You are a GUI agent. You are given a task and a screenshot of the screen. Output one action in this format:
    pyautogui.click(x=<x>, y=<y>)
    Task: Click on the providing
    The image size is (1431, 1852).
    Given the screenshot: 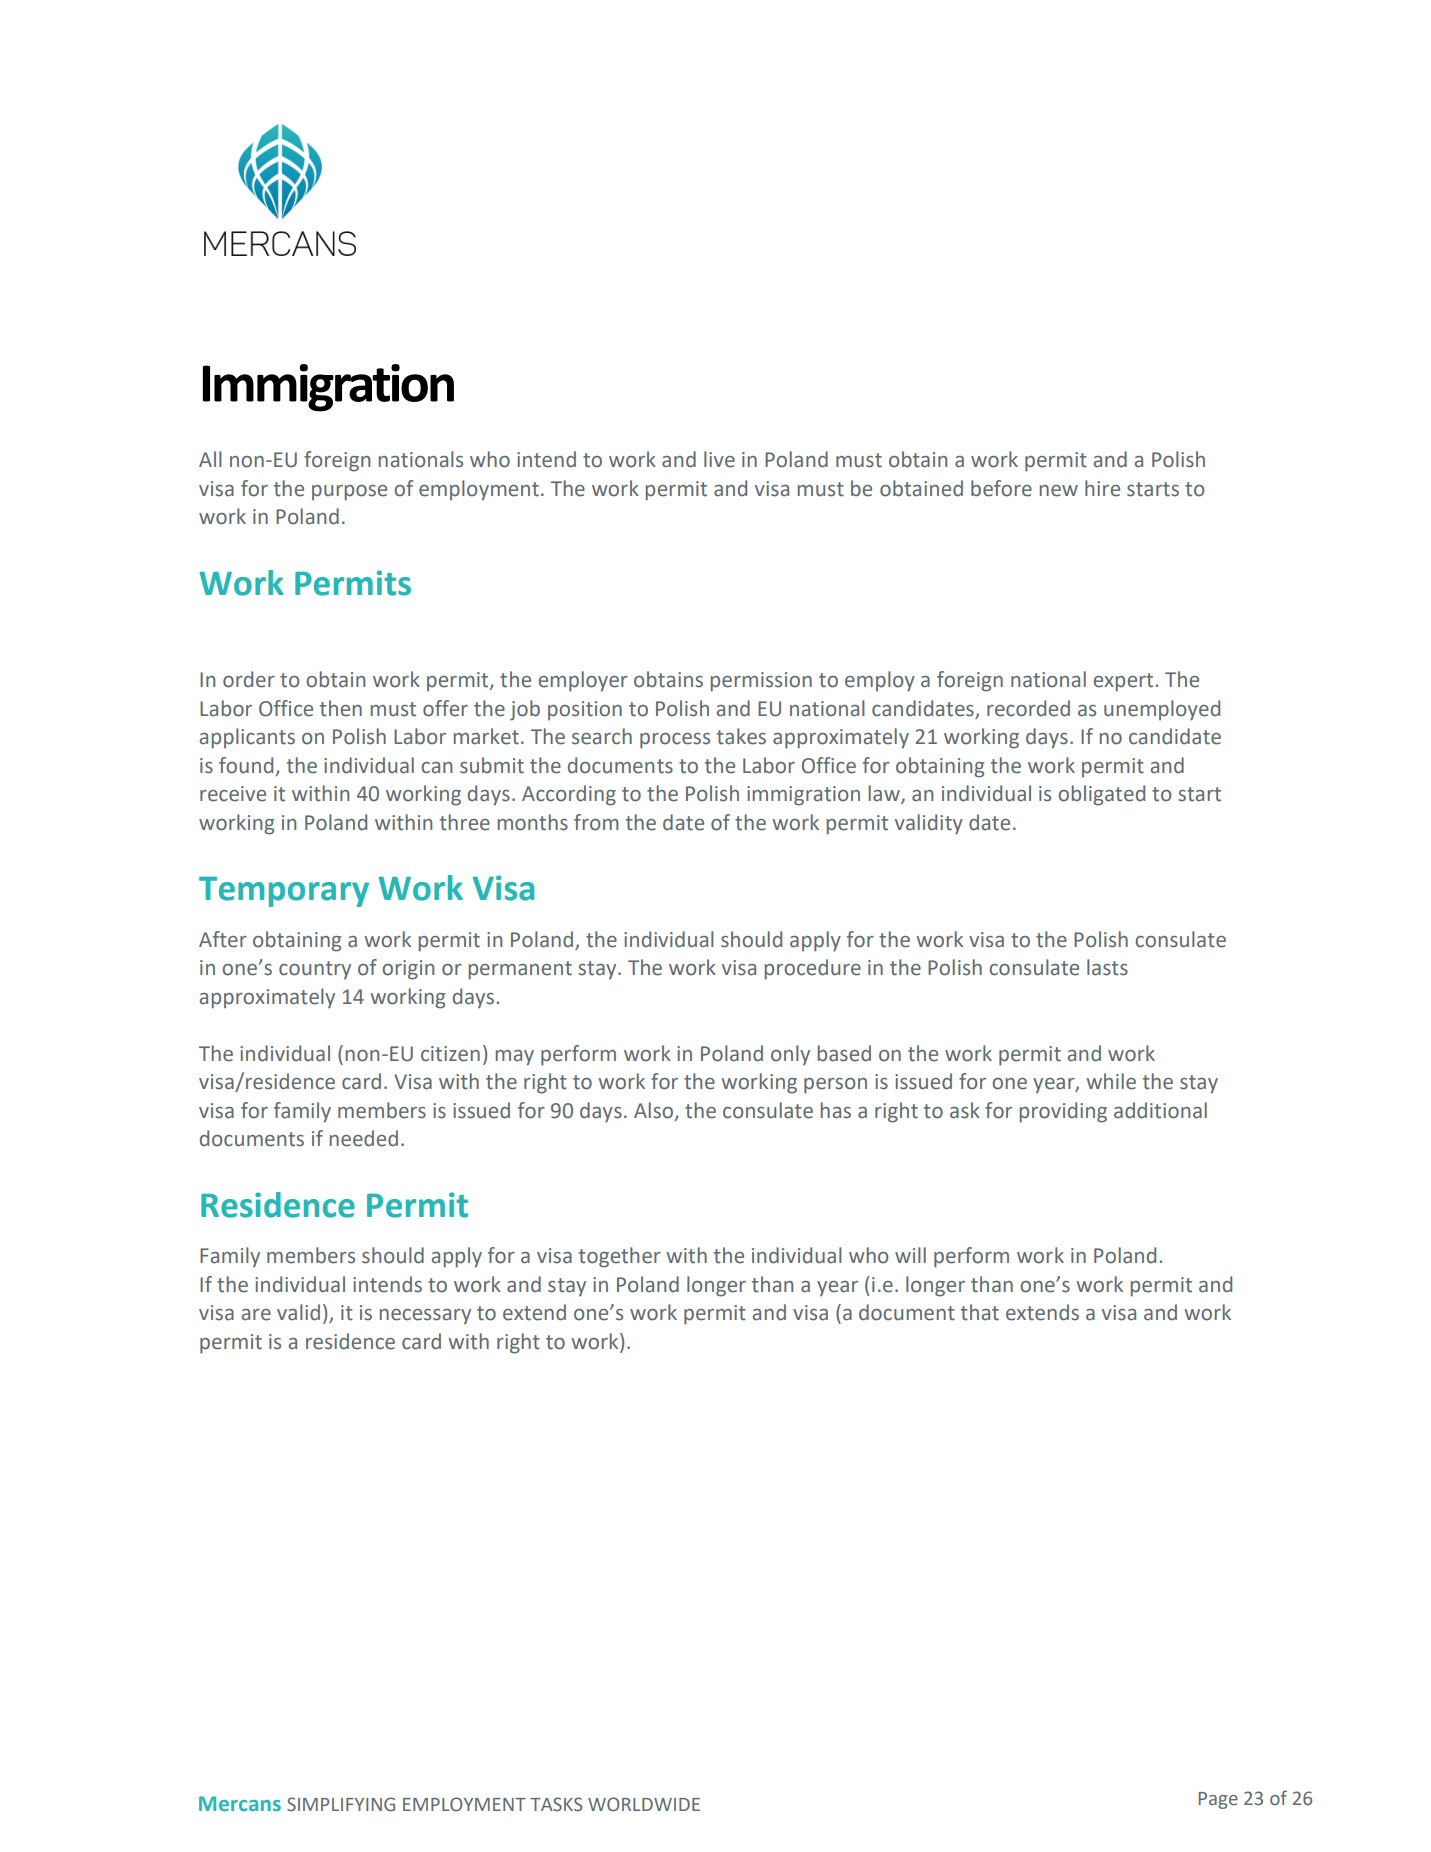 What is the action you would take?
    pyautogui.click(x=1063, y=1112)
